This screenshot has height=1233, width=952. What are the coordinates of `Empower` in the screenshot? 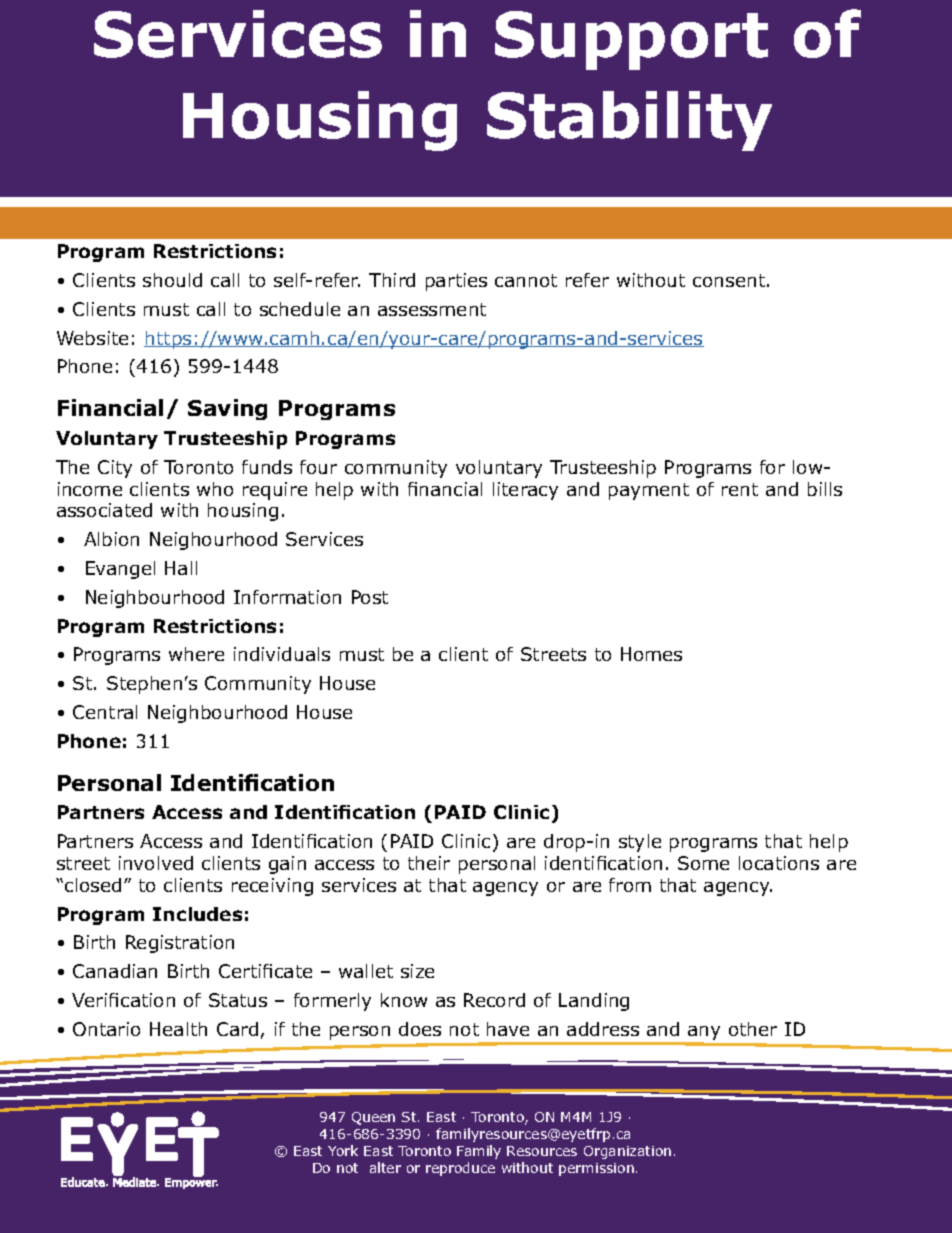 It's located at (191, 1182).
